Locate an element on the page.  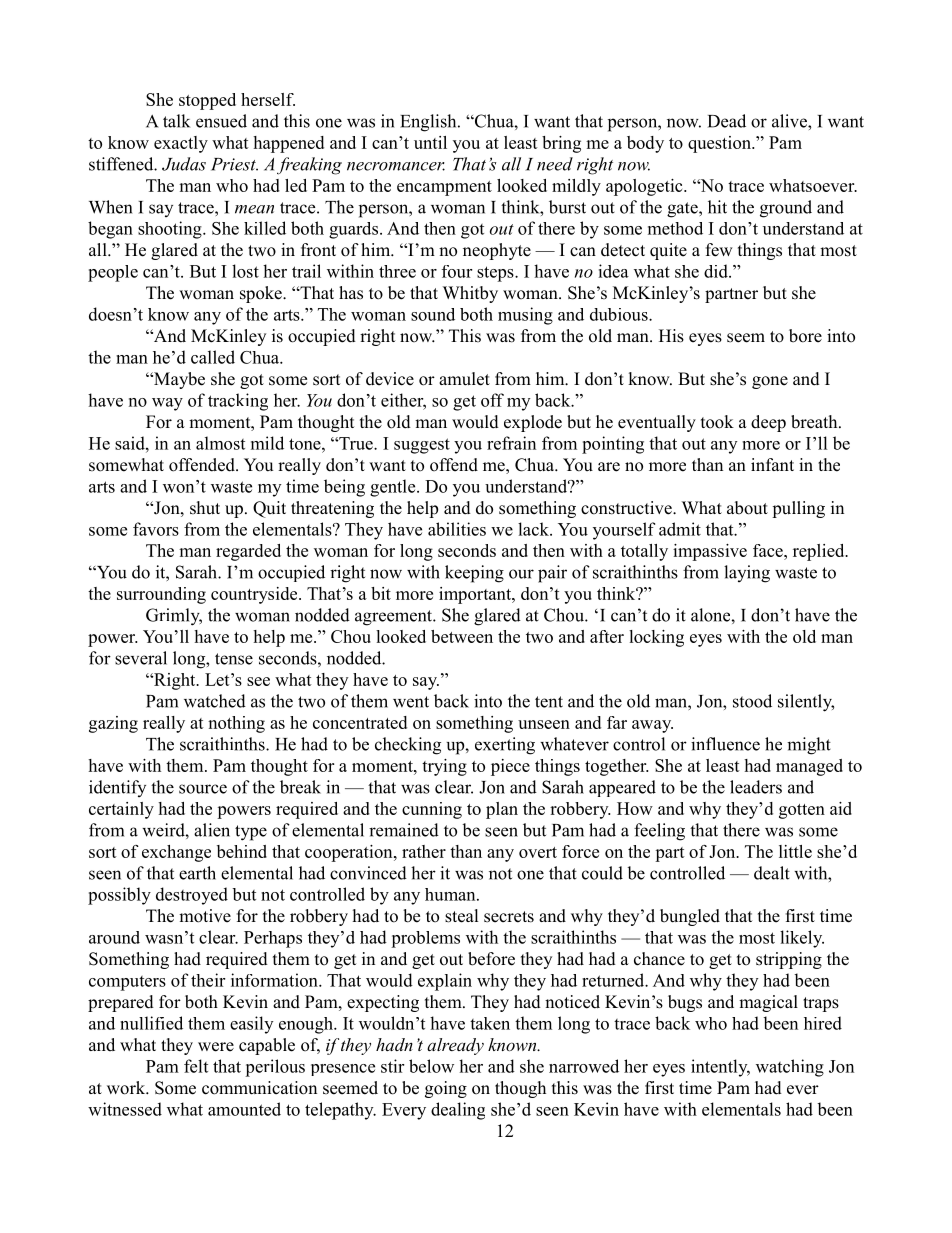
watching is located at coordinates (790, 1068).
